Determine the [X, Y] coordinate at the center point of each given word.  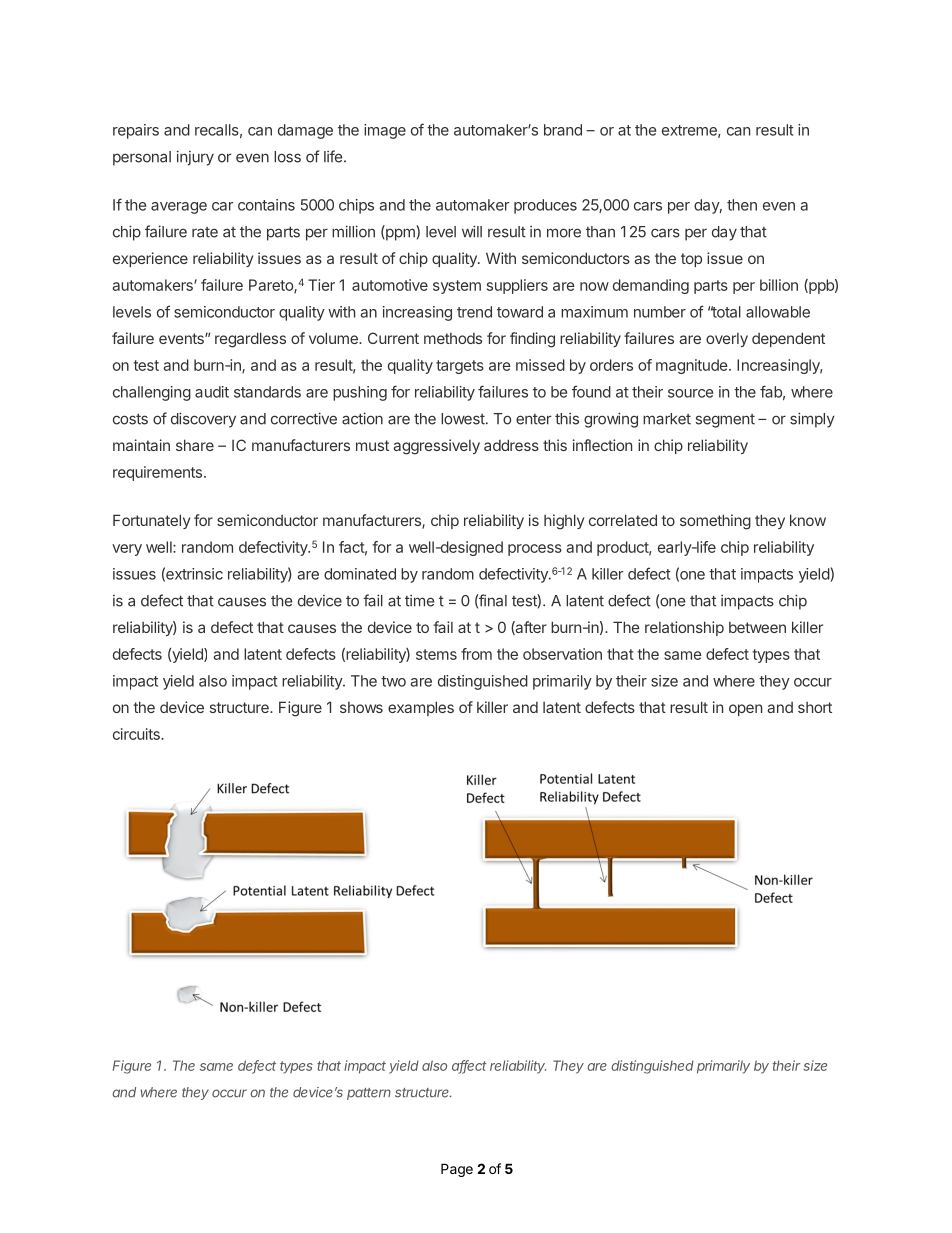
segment [725, 421]
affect [469, 1066]
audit [212, 392]
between [757, 627]
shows [361, 707]
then [742, 205]
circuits [137, 734]
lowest [463, 419]
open [745, 710]
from [476, 654]
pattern [369, 1094]
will [472, 231]
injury [195, 158]
